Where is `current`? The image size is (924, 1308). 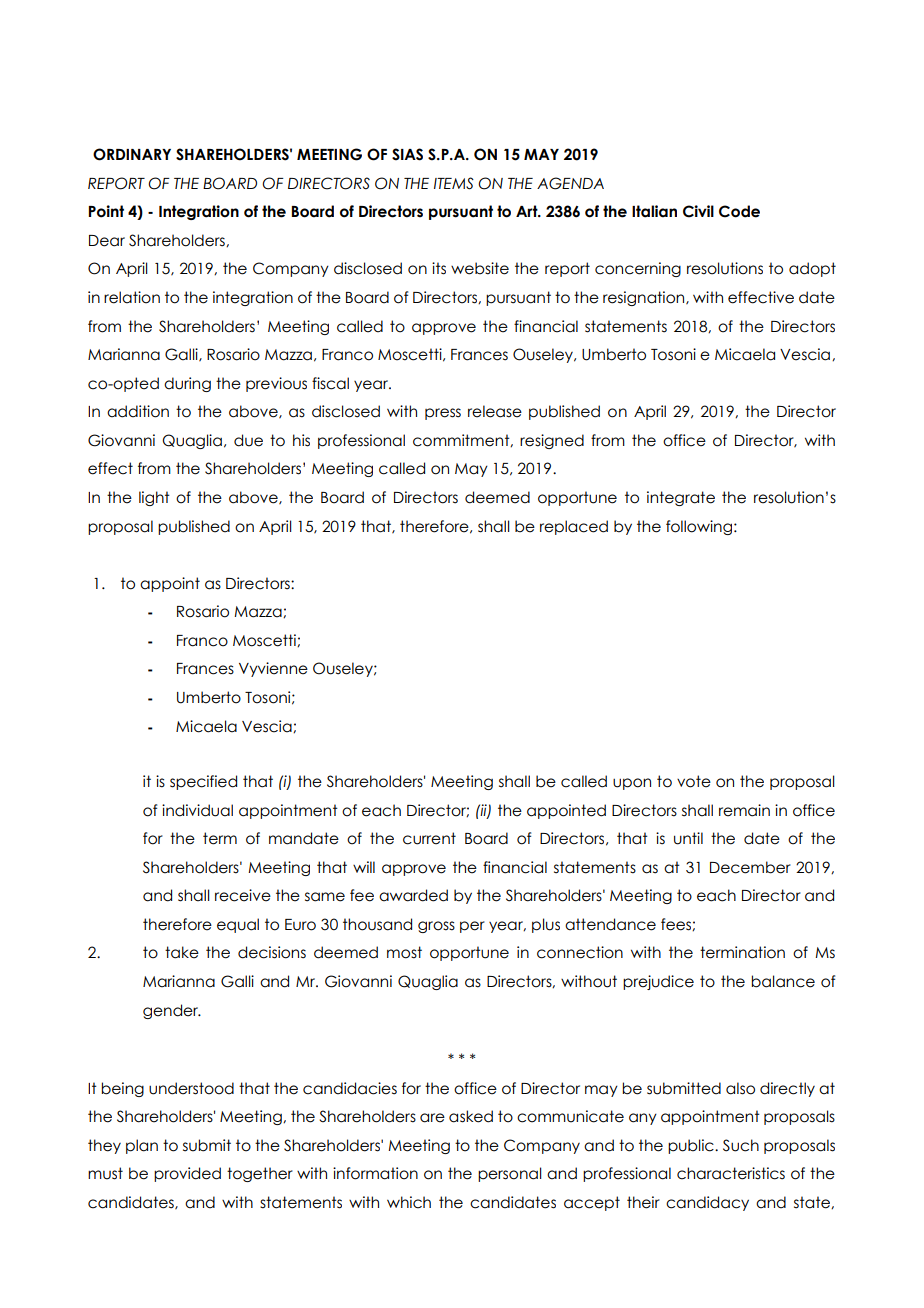
current is located at coordinates (429, 838).
